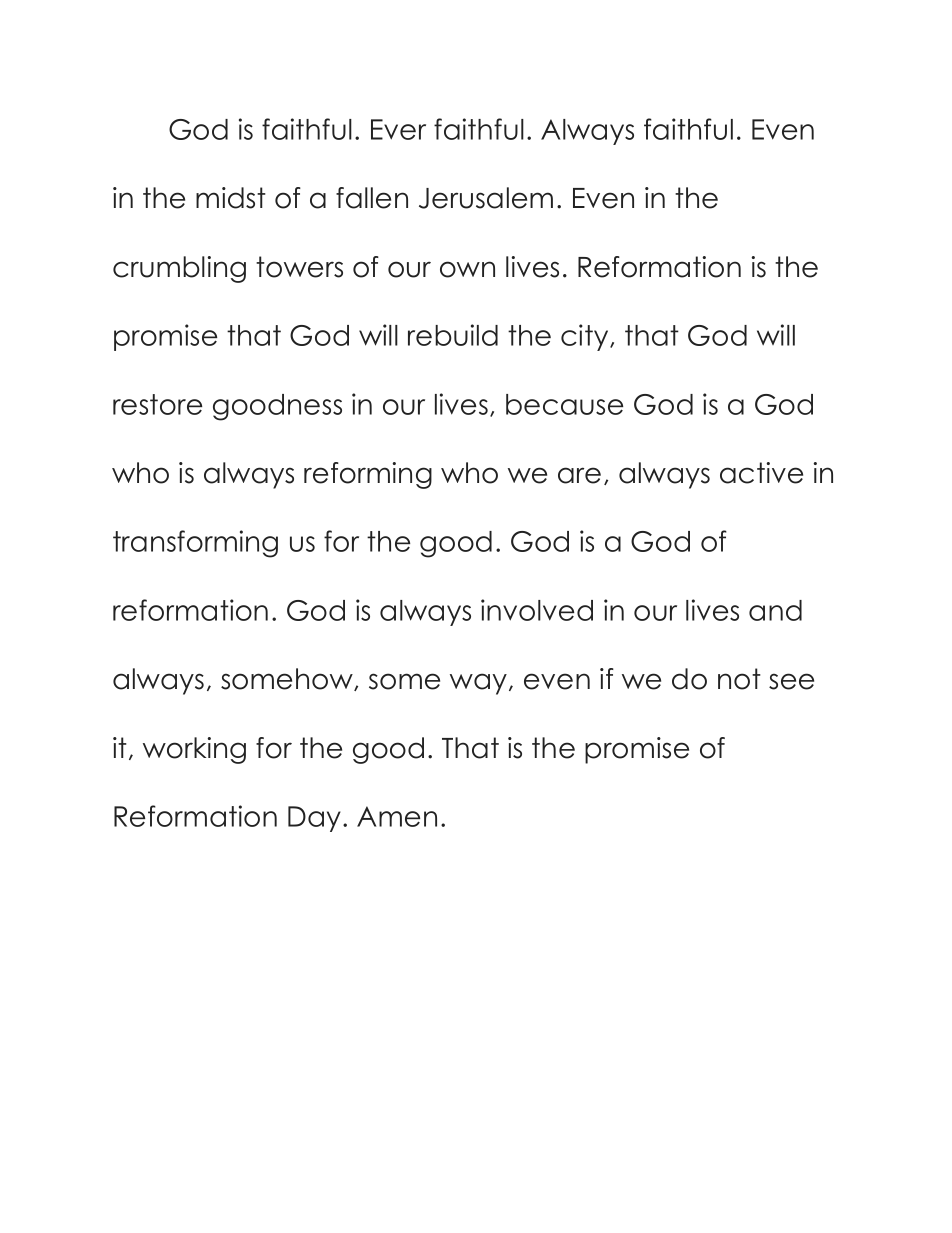 The height and width of the screenshot is (1233, 952). I want to click on not, so click(739, 679).
